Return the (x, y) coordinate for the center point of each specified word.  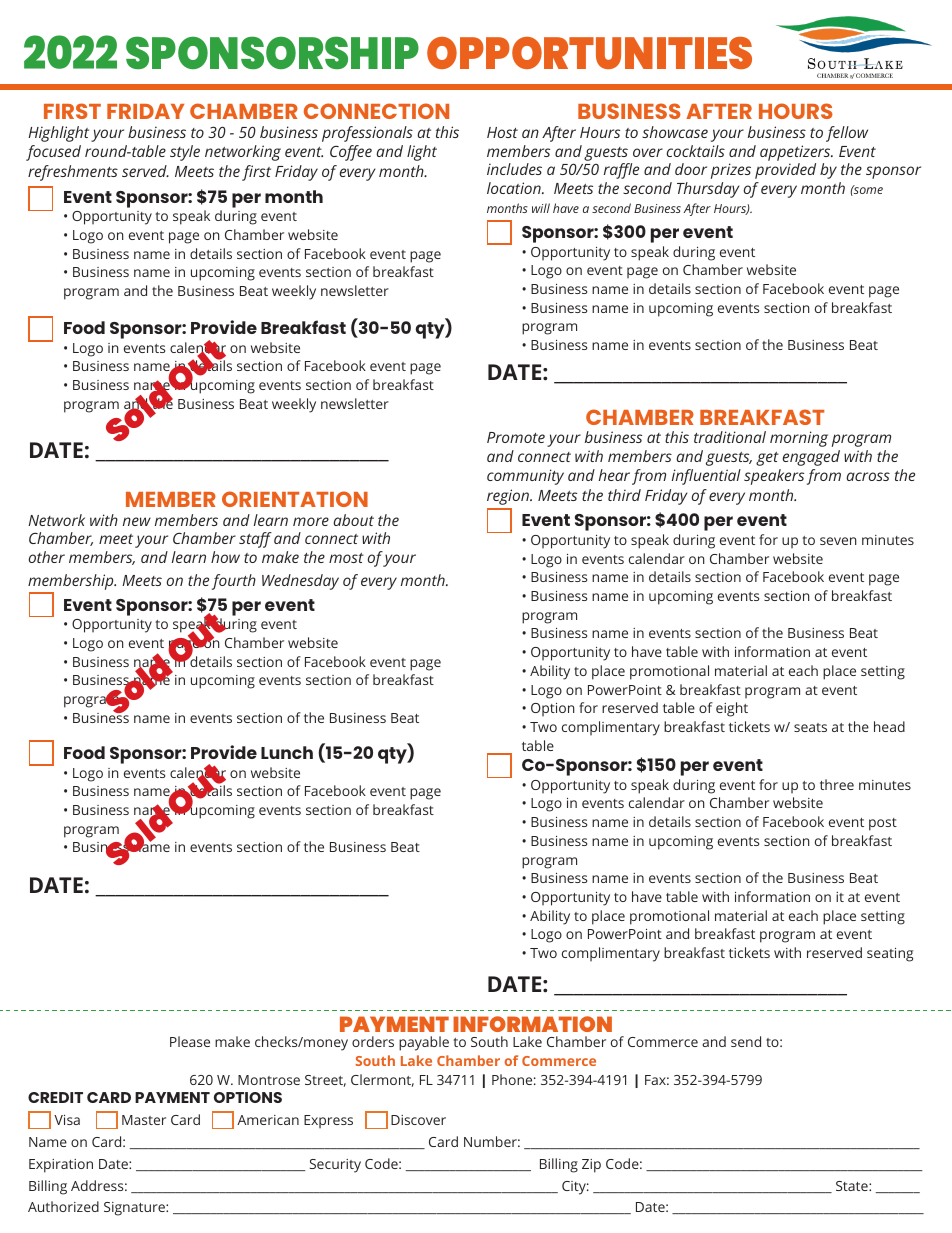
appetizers (796, 153)
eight (732, 709)
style (185, 153)
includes (514, 169)
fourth (234, 582)
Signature (135, 1209)
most (346, 558)
